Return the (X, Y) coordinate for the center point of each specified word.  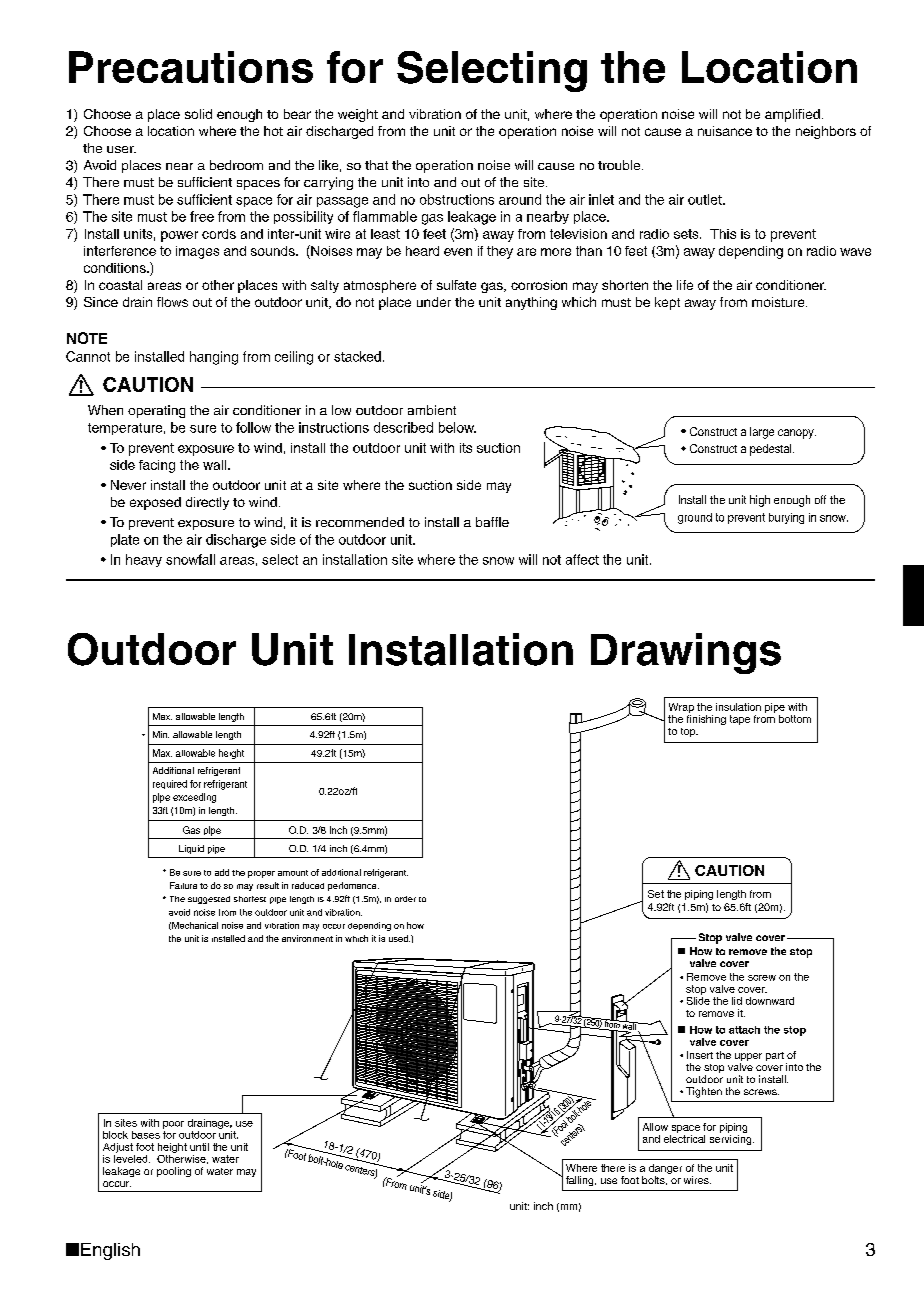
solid (198, 114)
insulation (738, 707)
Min (161, 734)
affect (582, 559)
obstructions (457, 199)
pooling (174, 1172)
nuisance (725, 131)
